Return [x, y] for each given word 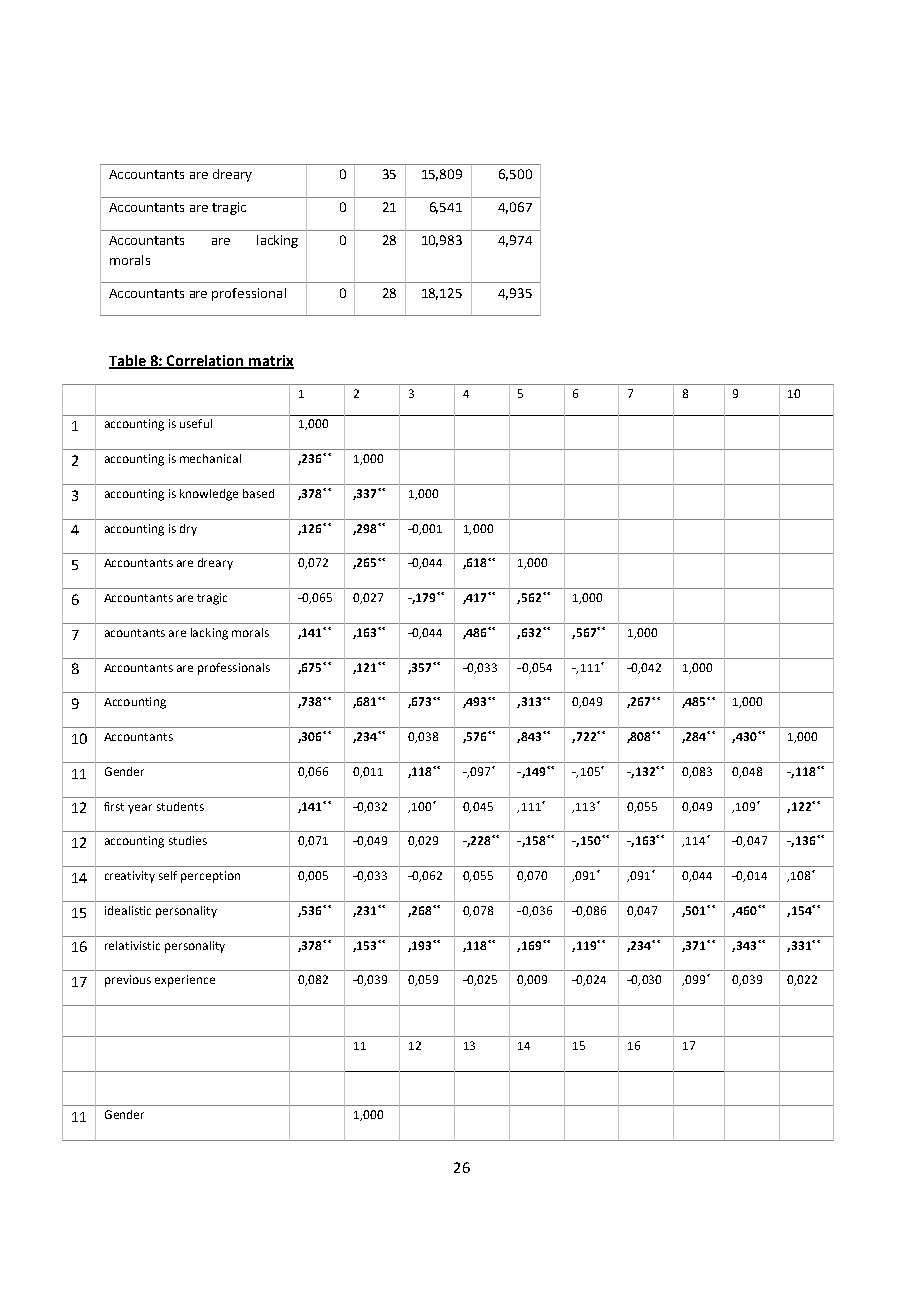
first [114, 806]
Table [128, 361]
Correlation [205, 361]
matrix [270, 361]
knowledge [209, 495]
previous [128, 981]
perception [210, 877]
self [168, 875]
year [140, 809]
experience [185, 981]
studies [188, 840]
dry [188, 530]
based [258, 493]
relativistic [132, 945]
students [180, 806]
